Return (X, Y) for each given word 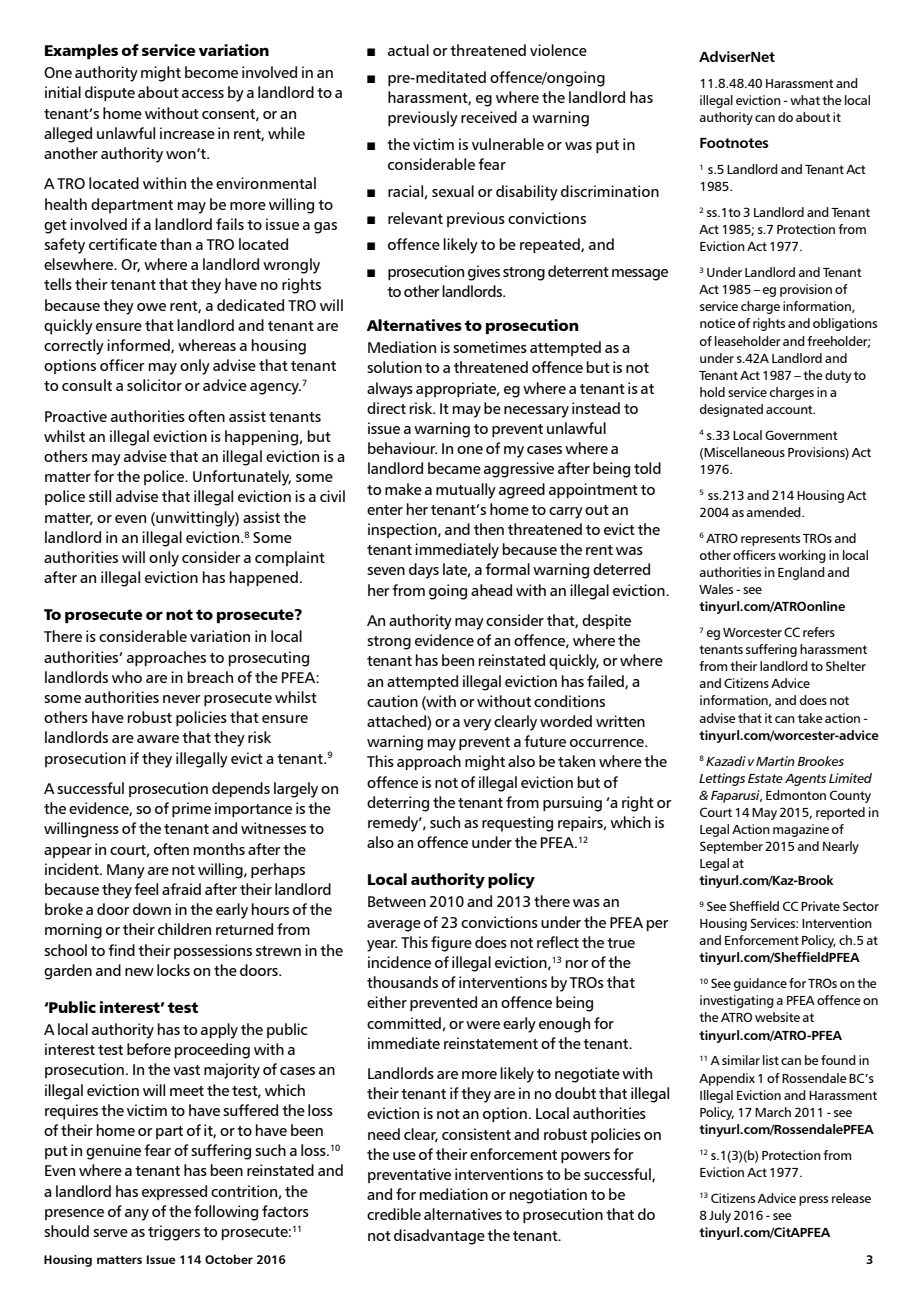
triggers (174, 1233)
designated (731, 410)
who (127, 677)
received (489, 117)
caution (392, 701)
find (121, 950)
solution (394, 367)
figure (451, 944)
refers (819, 632)
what (805, 100)
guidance (760, 984)
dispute (110, 93)
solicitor (154, 385)
